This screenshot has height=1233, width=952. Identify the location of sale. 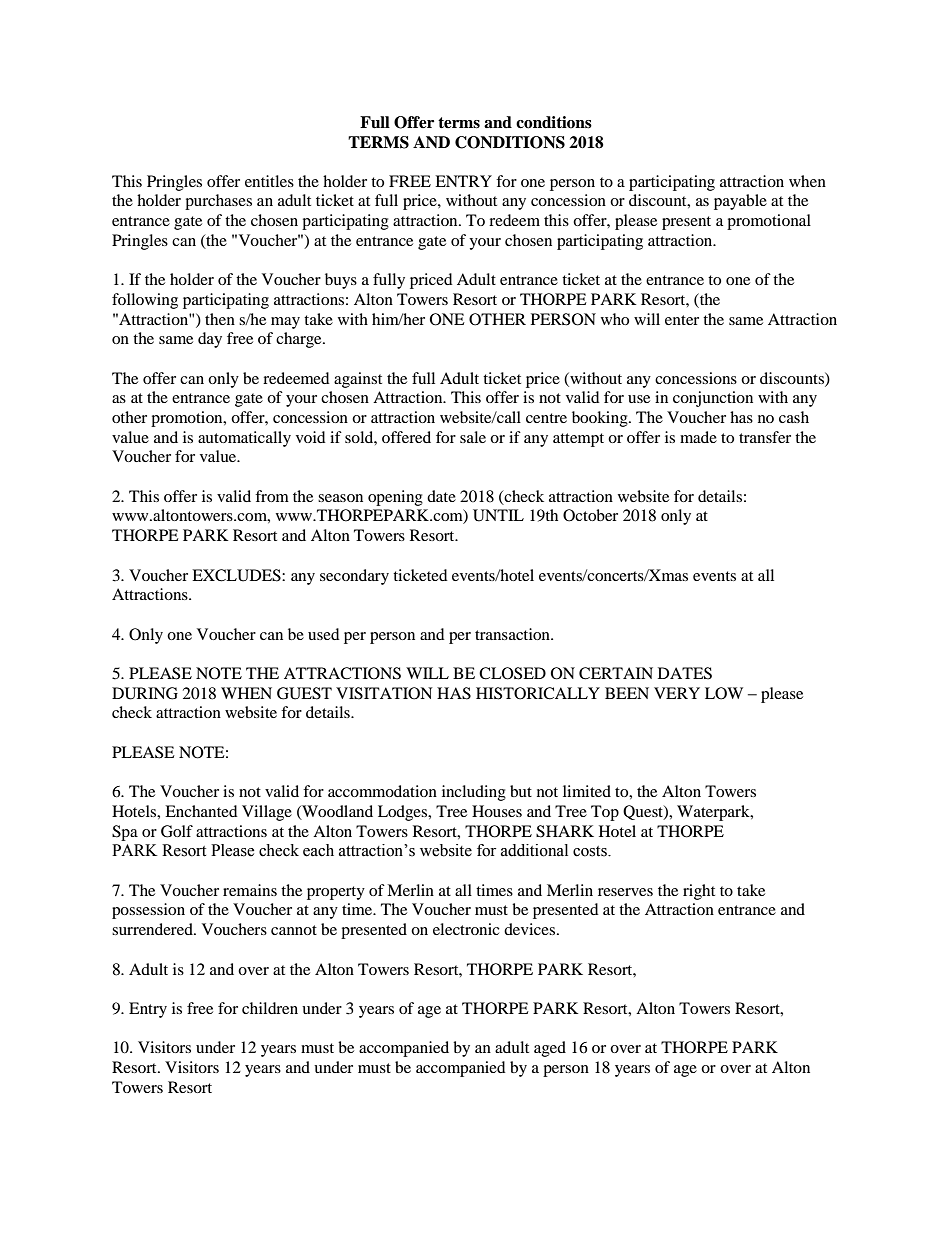
(473, 437).
